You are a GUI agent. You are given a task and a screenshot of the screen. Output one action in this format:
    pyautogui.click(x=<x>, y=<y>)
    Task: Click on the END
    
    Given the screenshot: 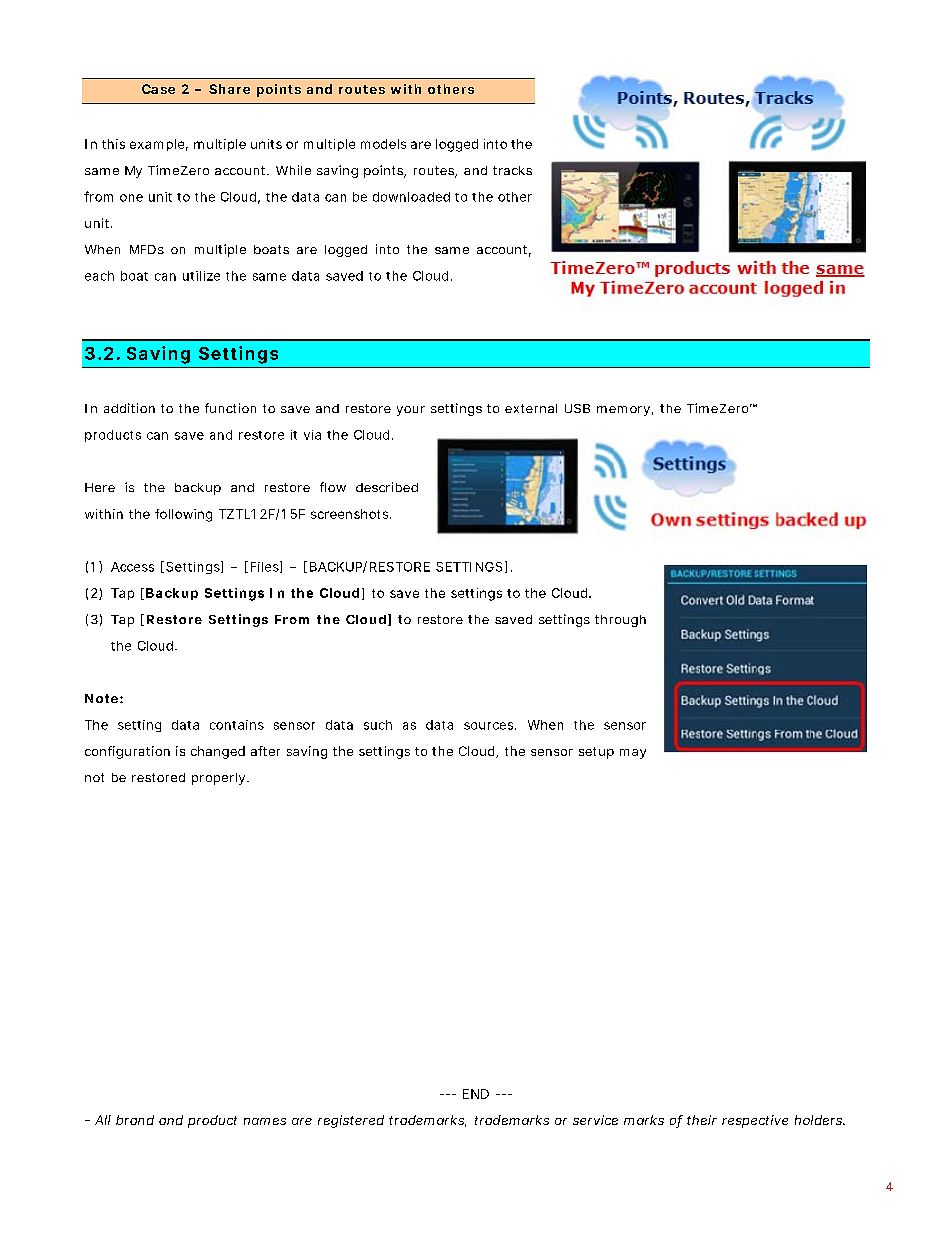 What is the action you would take?
    pyautogui.click(x=476, y=1094)
